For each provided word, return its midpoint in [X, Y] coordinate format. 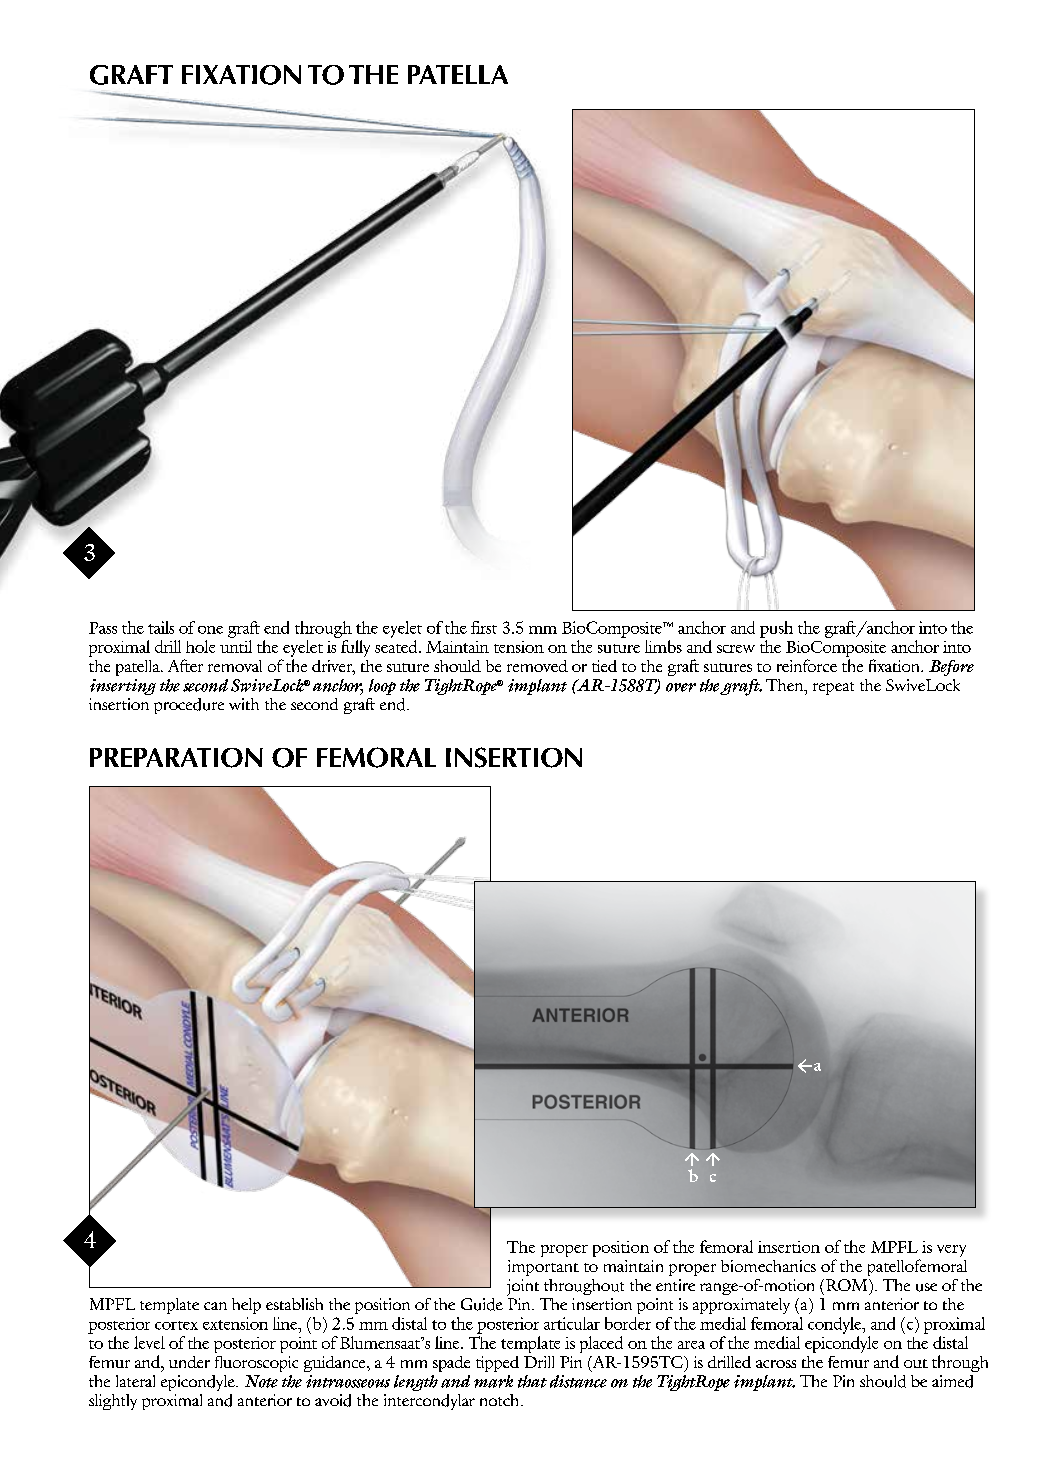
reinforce [807, 665]
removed [537, 666]
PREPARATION [176, 758]
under [189, 1362]
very [951, 1251]
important [543, 1268]
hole [200, 646]
